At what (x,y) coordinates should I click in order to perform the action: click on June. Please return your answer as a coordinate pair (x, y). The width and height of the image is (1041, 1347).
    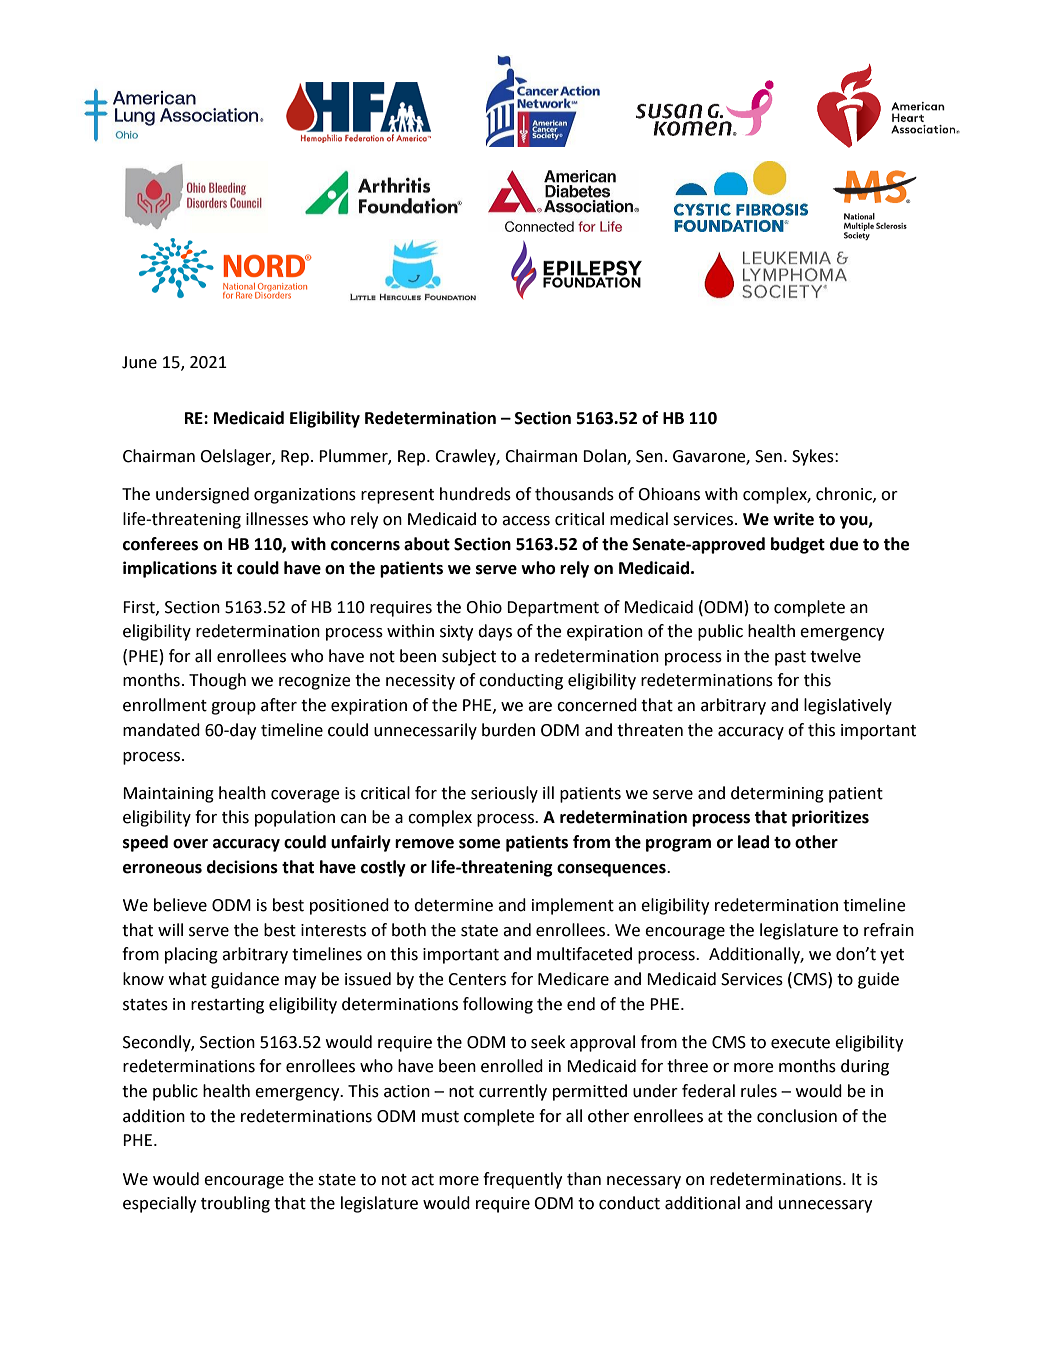
    Looking at the image, I should click on (139, 362).
